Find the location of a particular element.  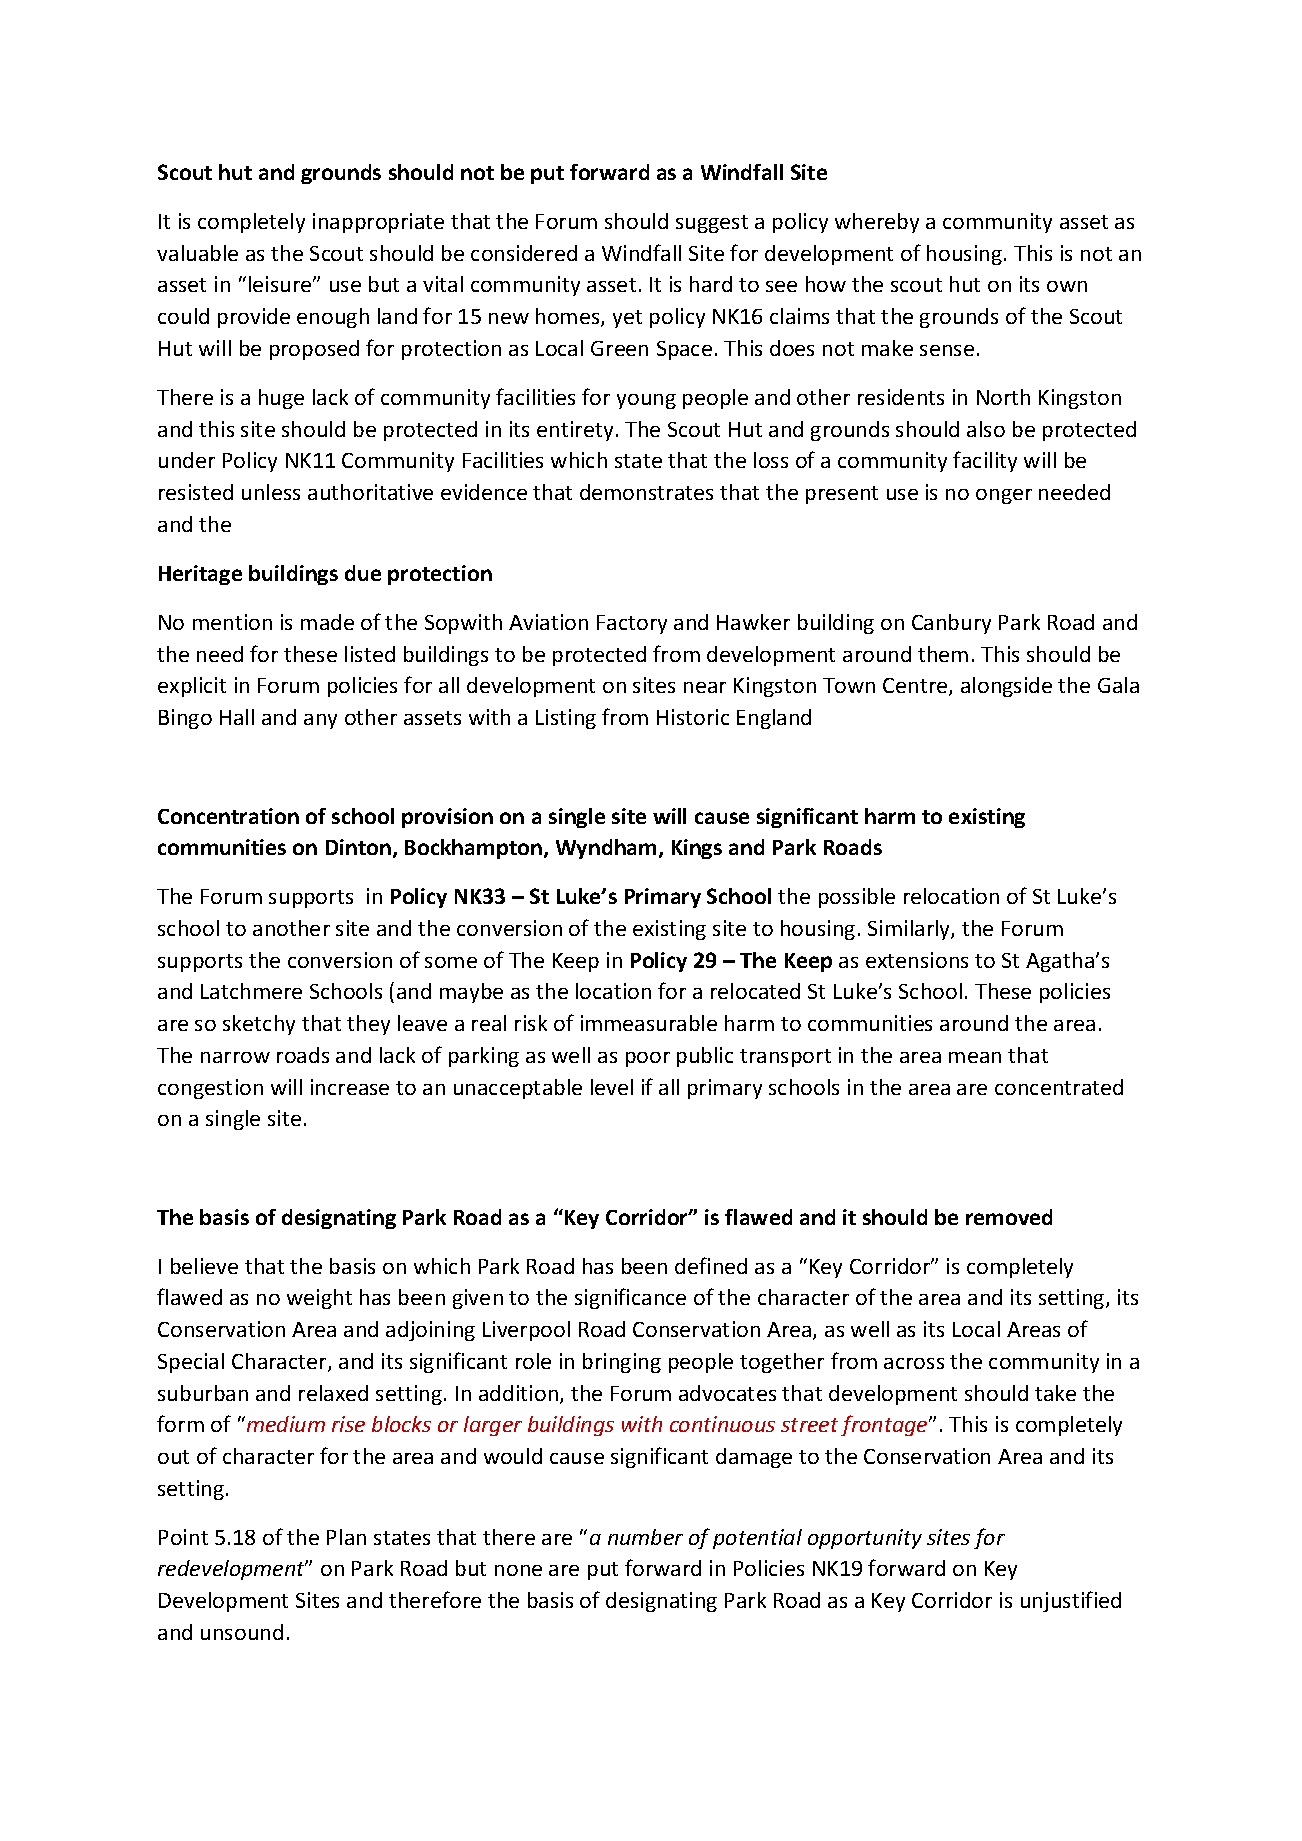

Wyndham is located at coordinates (606, 849).
